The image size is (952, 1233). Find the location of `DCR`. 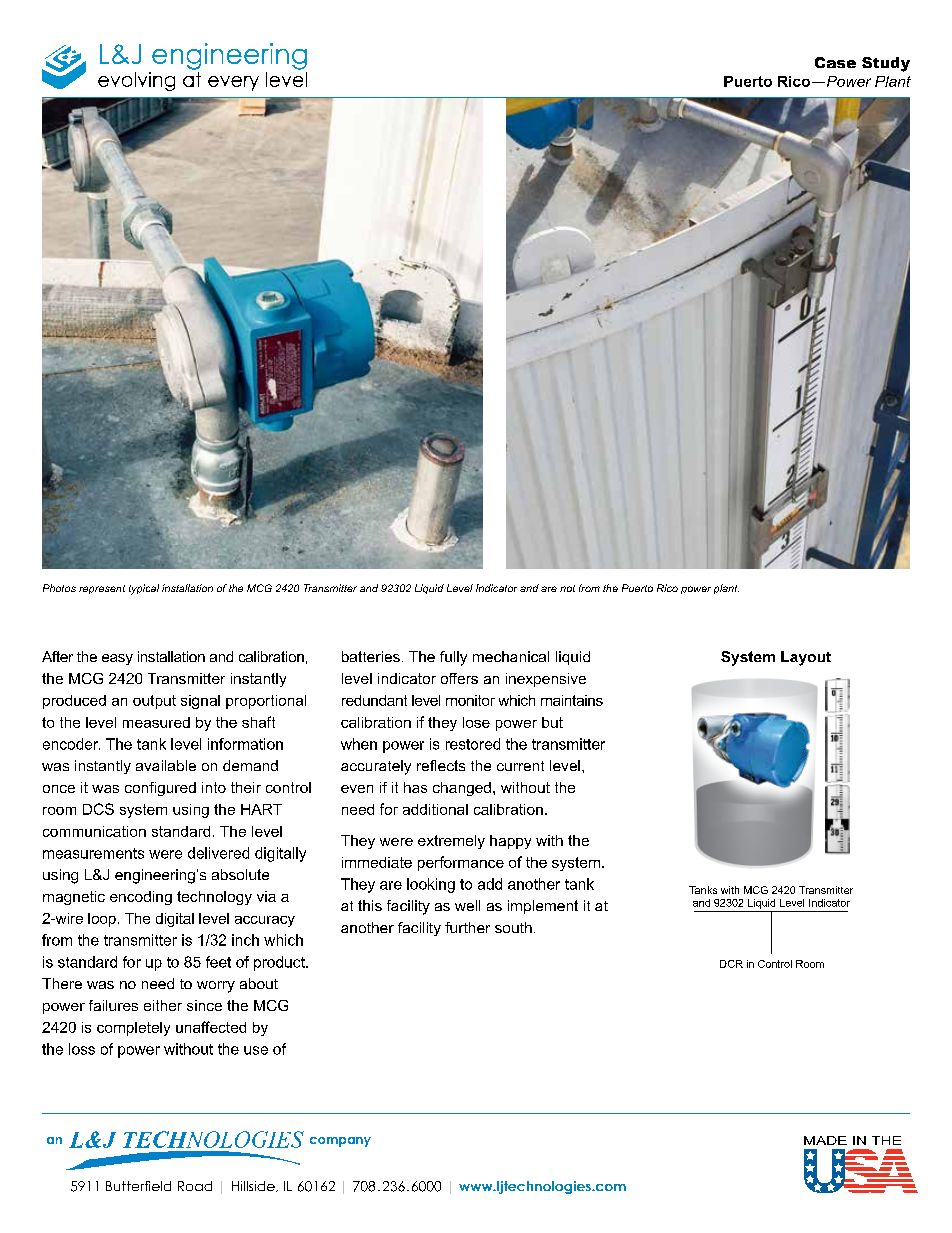

DCR is located at coordinates (731, 964).
